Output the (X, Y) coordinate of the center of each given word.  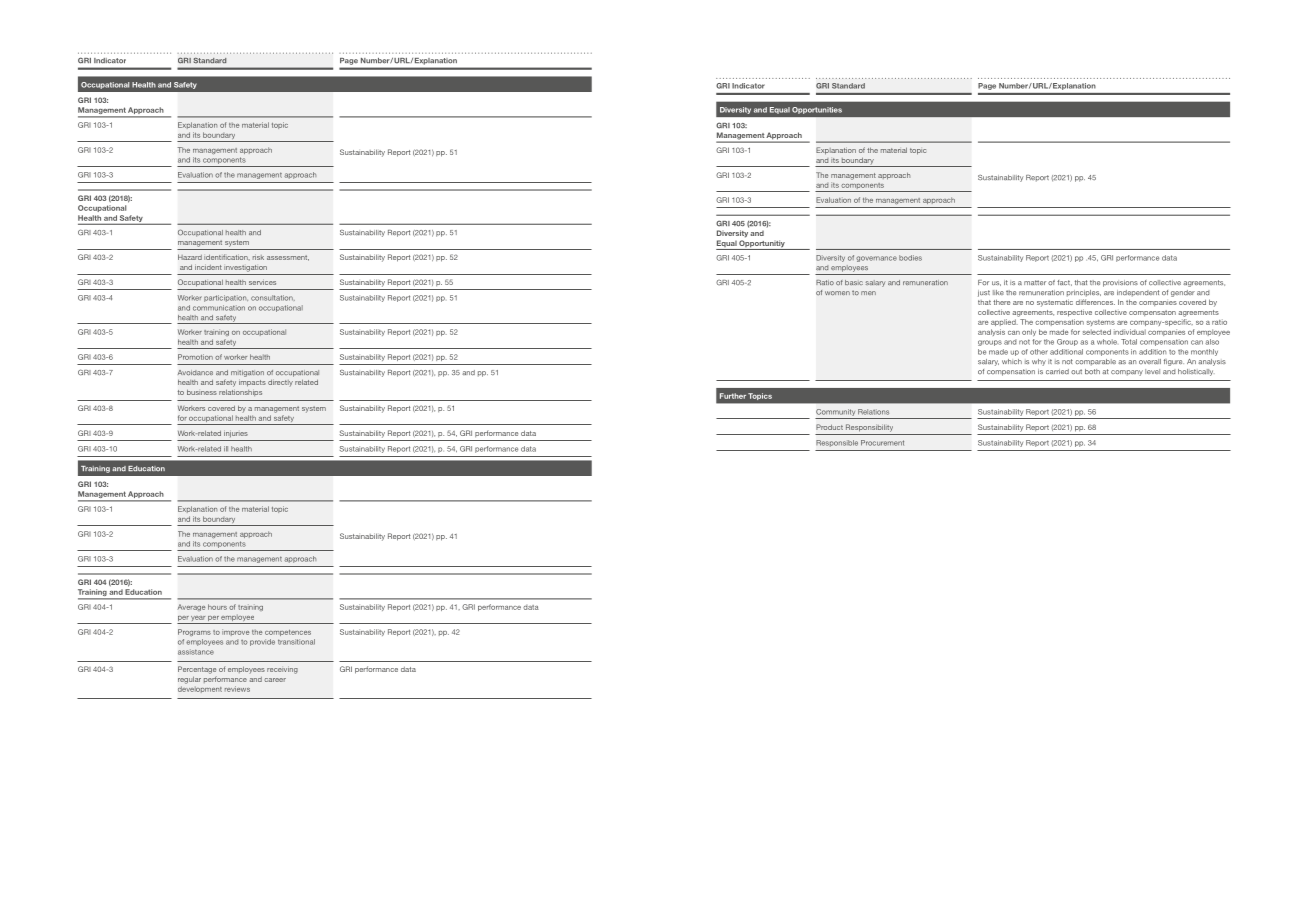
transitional (296, 642)
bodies (910, 258)
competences (288, 633)
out (1076, 372)
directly (280, 382)
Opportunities (817, 110)
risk (258, 257)
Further (733, 396)
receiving (282, 670)
